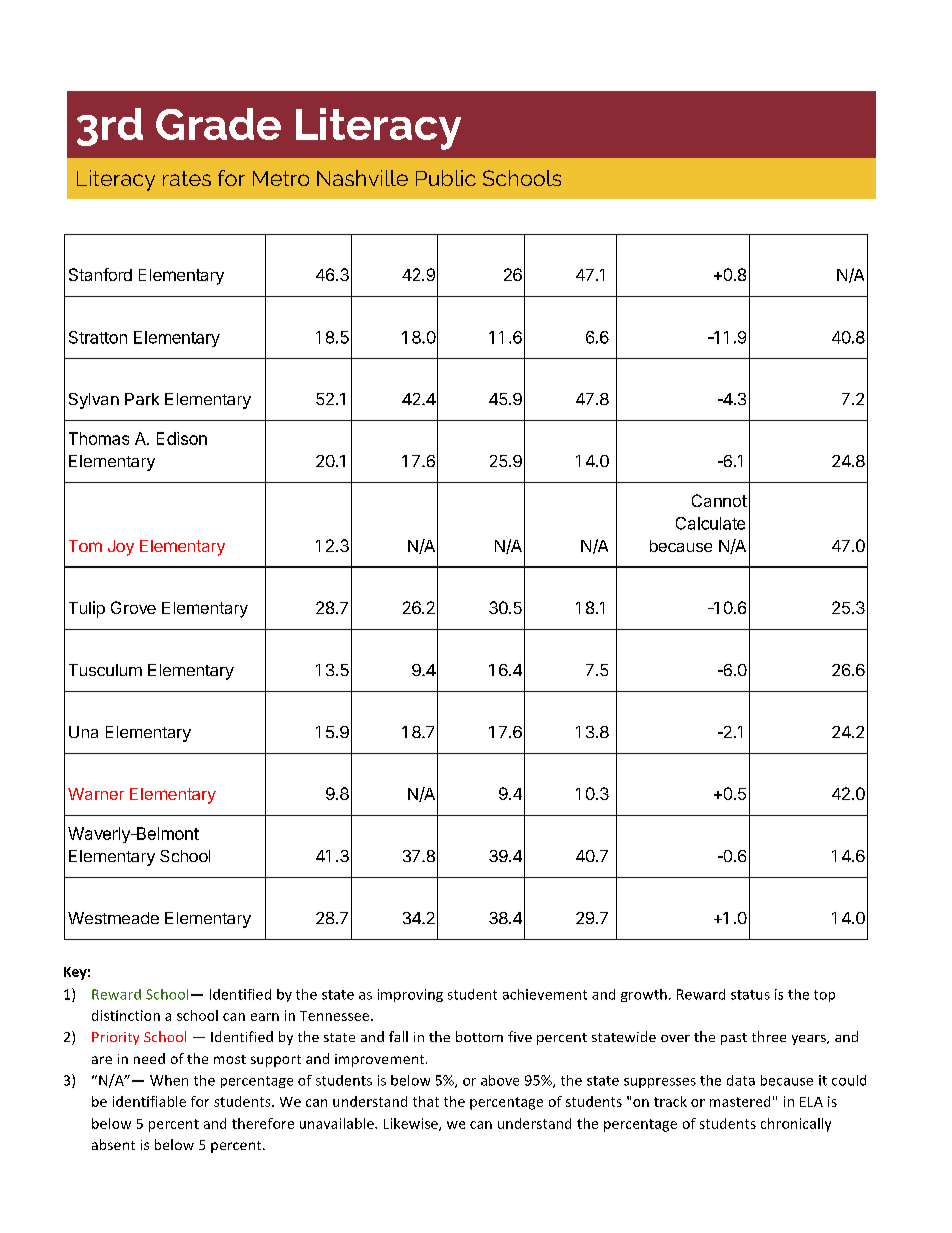 The width and height of the document is (952, 1233). I want to click on Park, so click(142, 399).
